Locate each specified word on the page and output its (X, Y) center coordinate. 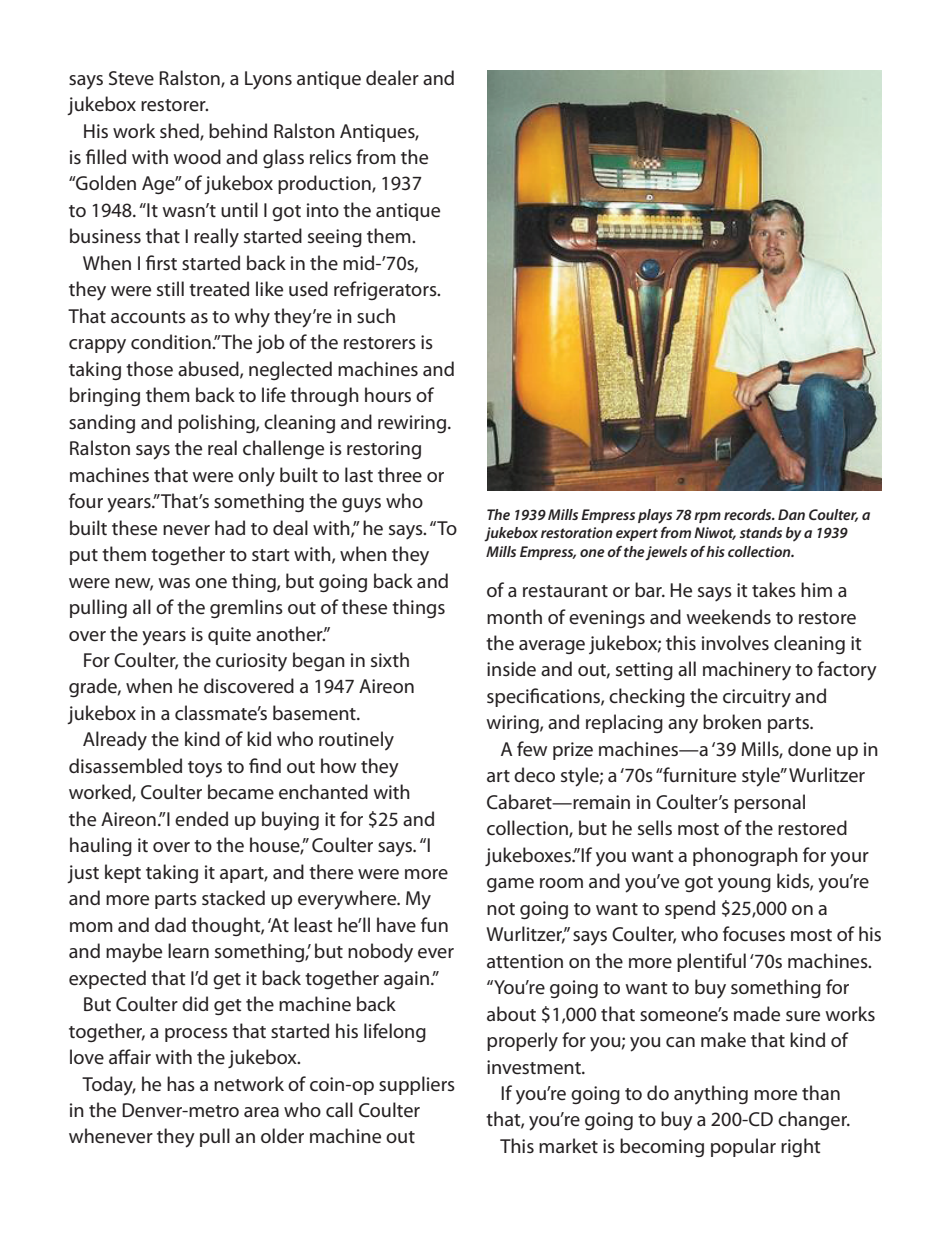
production (325, 184)
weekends (728, 617)
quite (229, 636)
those (149, 368)
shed (180, 131)
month (514, 616)
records (749, 514)
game (510, 885)
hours (388, 394)
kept (123, 873)
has (181, 1083)
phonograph (745, 856)
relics (331, 157)
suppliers (417, 1085)
